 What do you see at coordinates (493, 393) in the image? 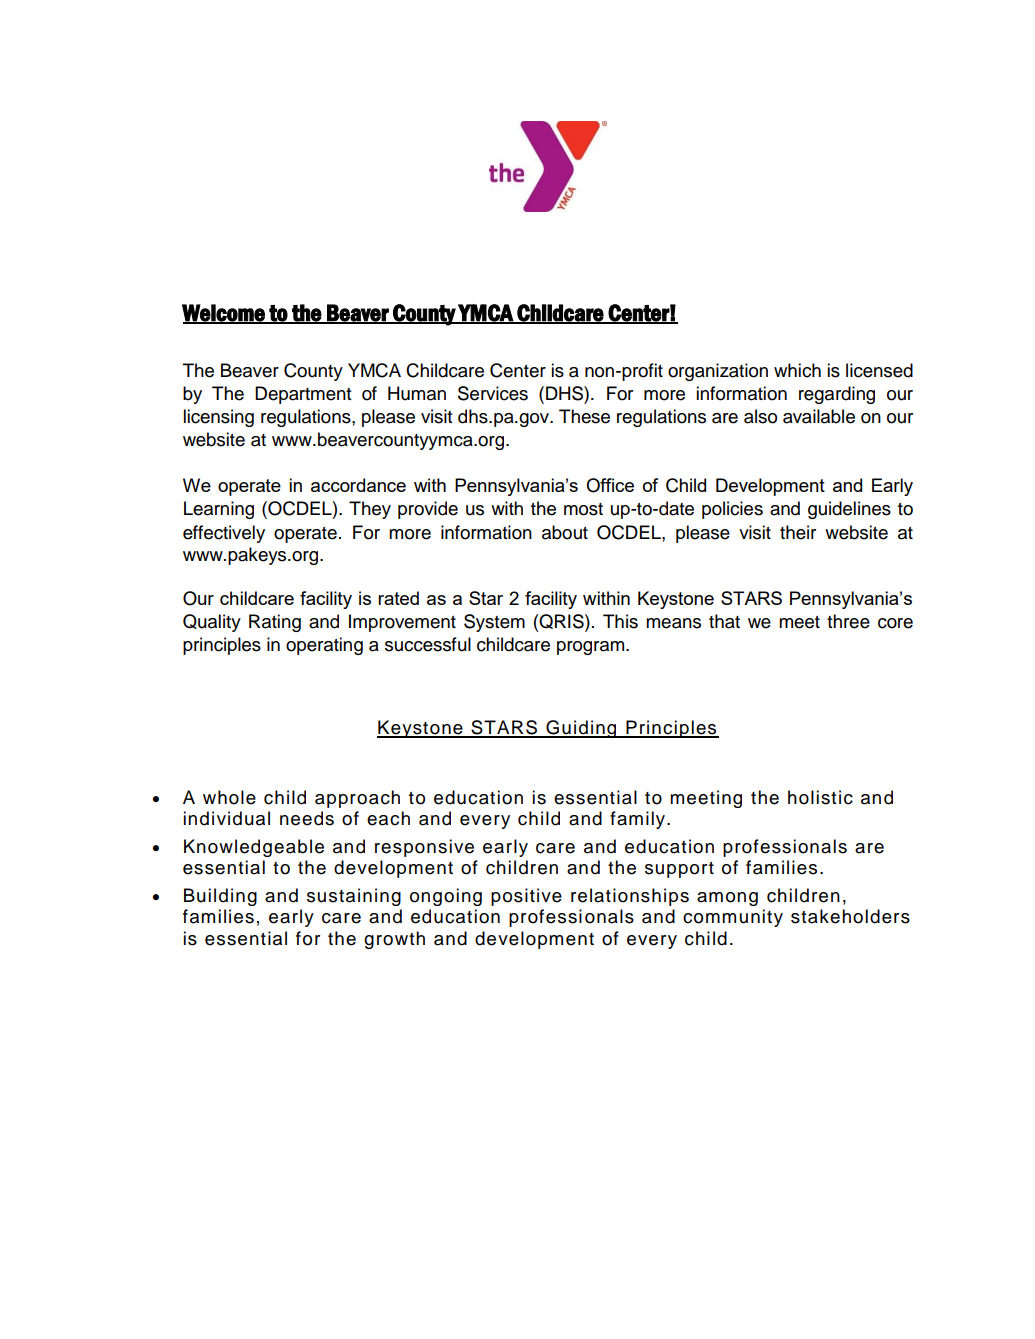
I see `Services` at bounding box center [493, 393].
